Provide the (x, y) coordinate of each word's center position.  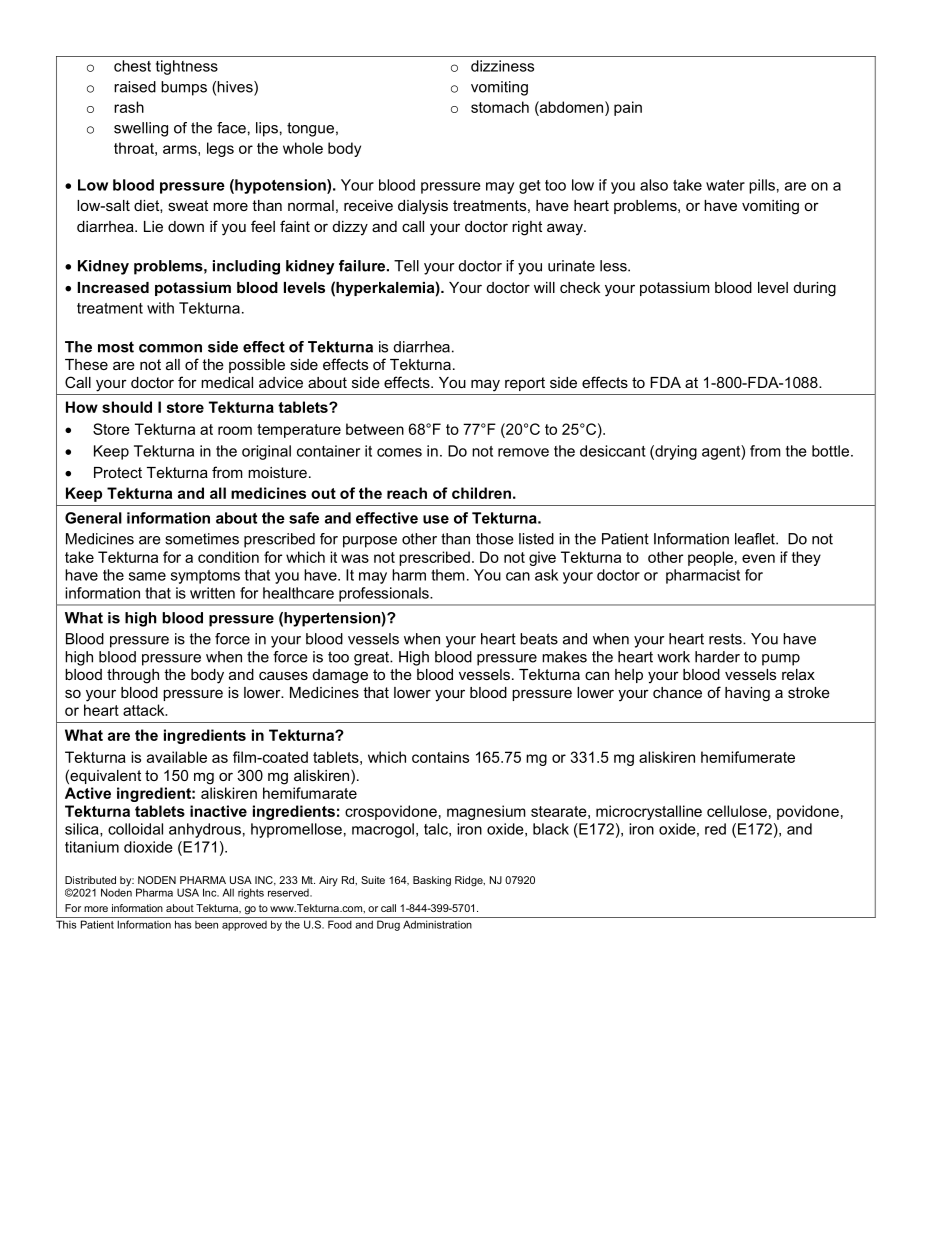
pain (628, 108)
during (815, 289)
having (747, 694)
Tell (406, 266)
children (481, 493)
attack (145, 710)
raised (135, 87)
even (758, 558)
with (160, 308)
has (183, 924)
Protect (118, 472)
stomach (500, 107)
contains (440, 757)
